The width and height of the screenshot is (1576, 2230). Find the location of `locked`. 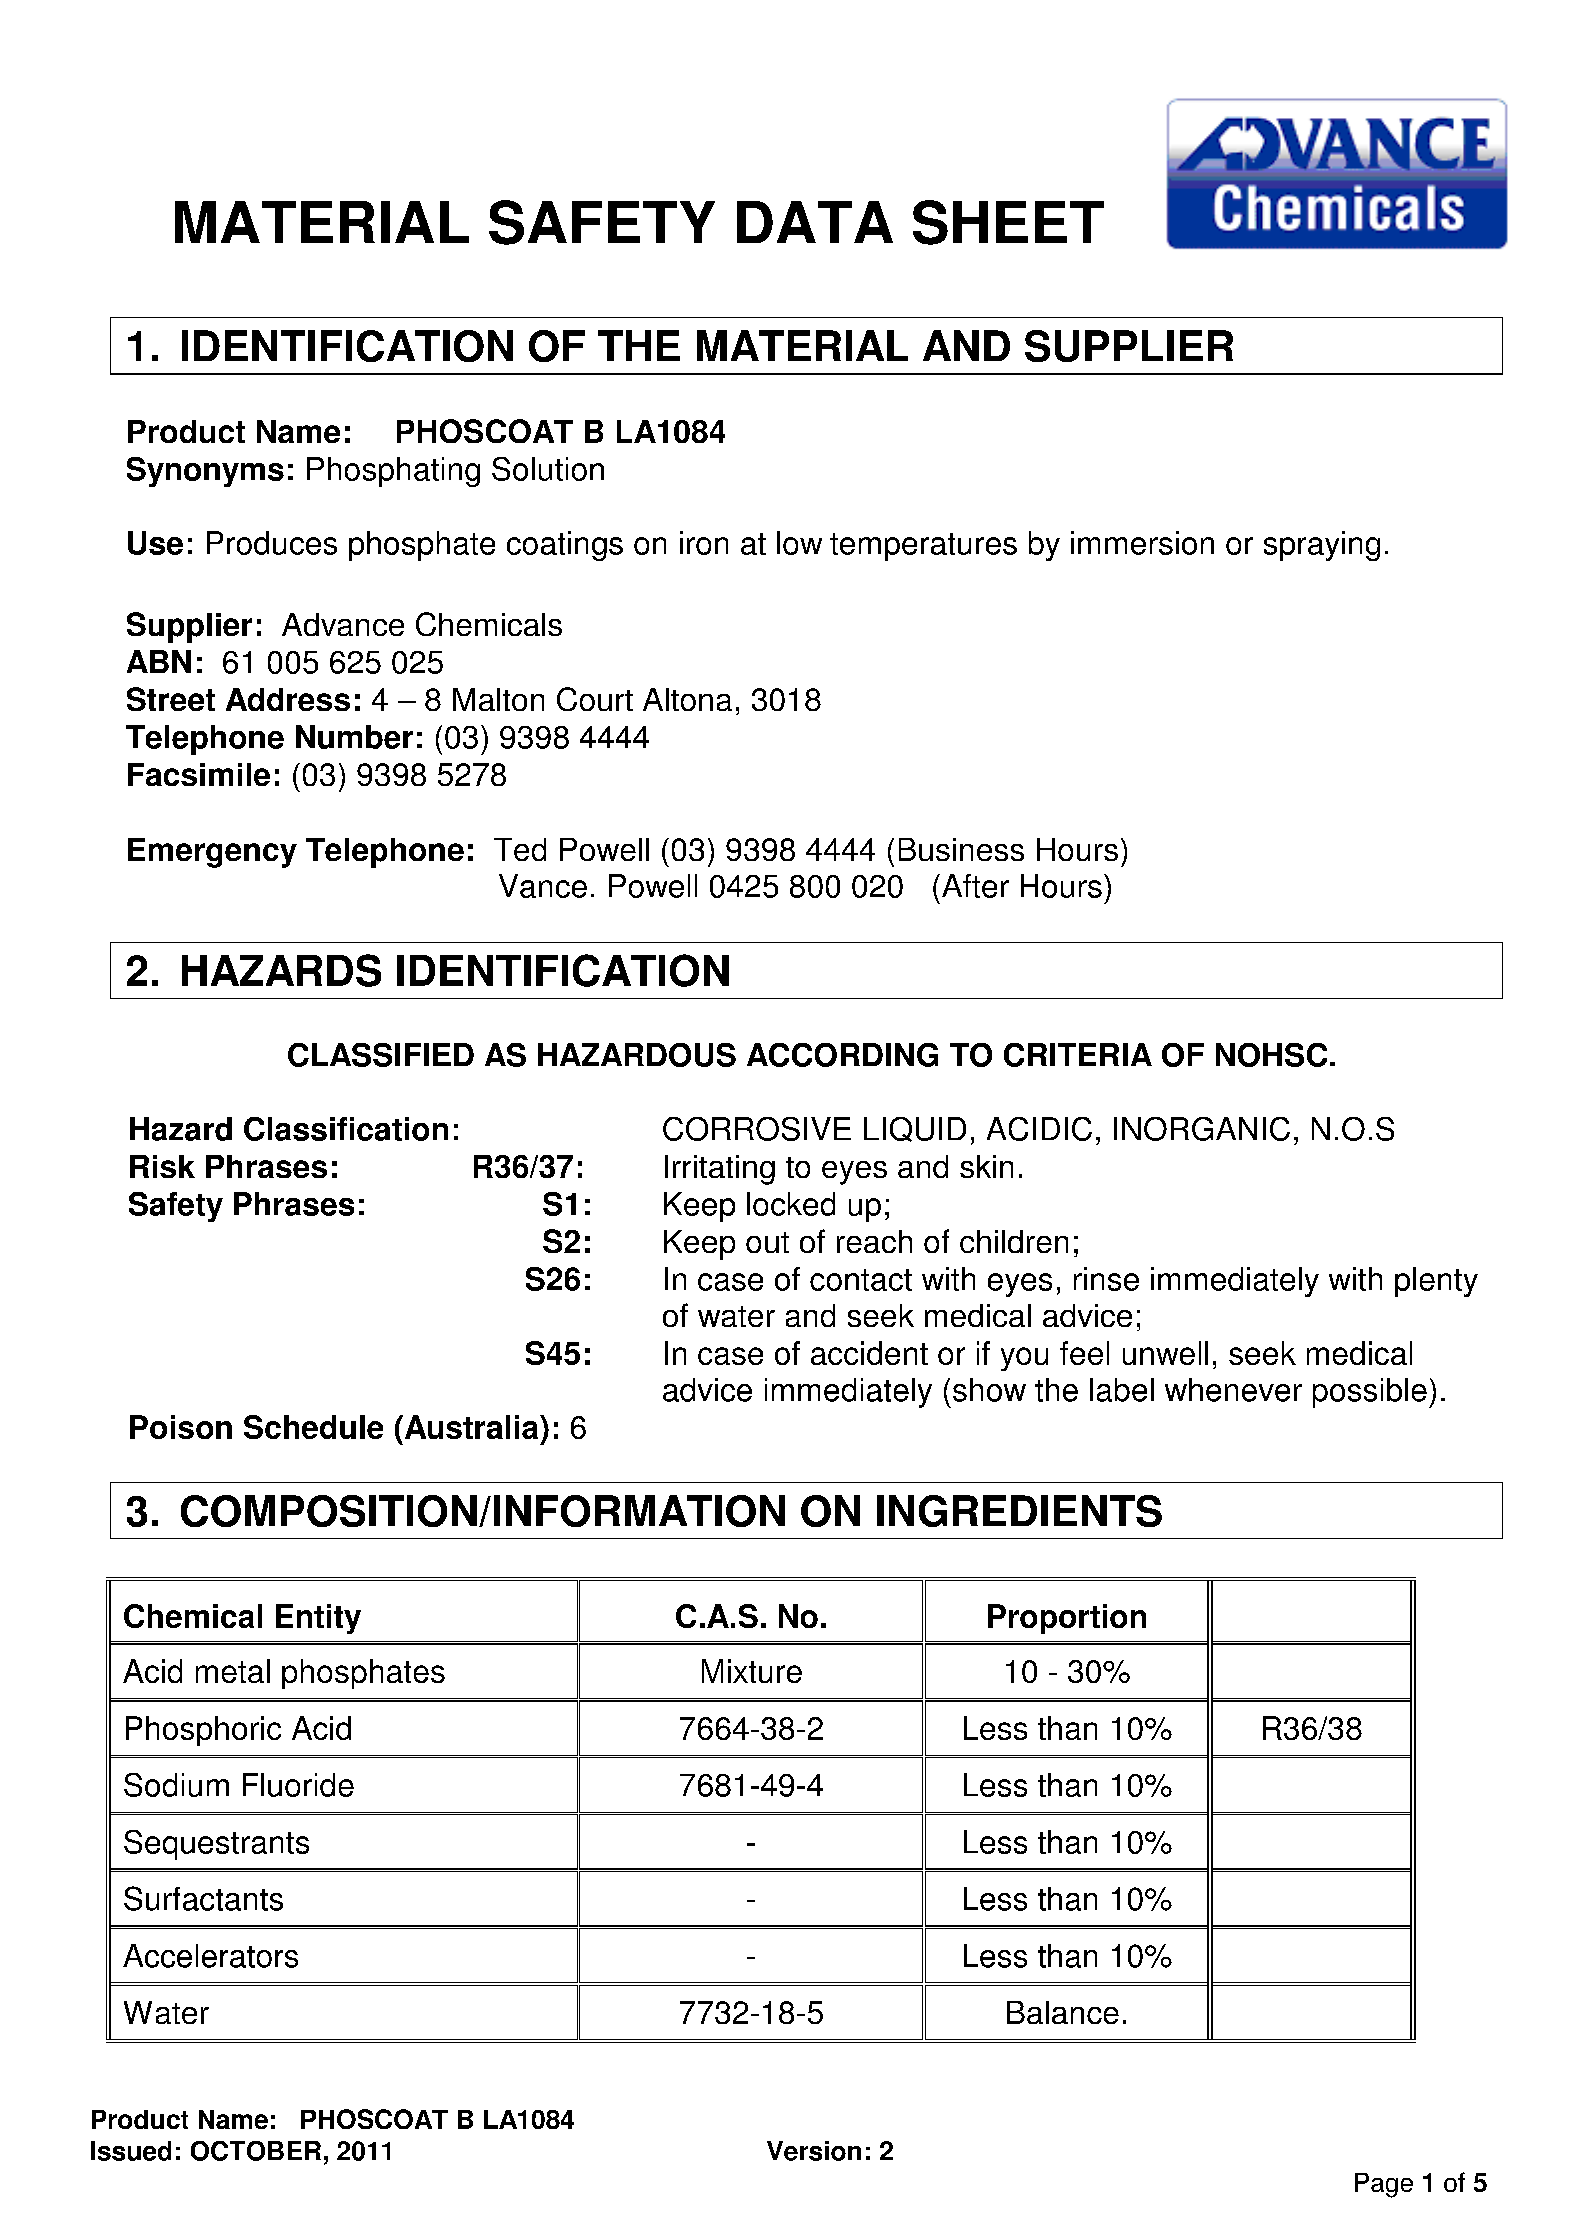

locked is located at coordinates (791, 1204).
